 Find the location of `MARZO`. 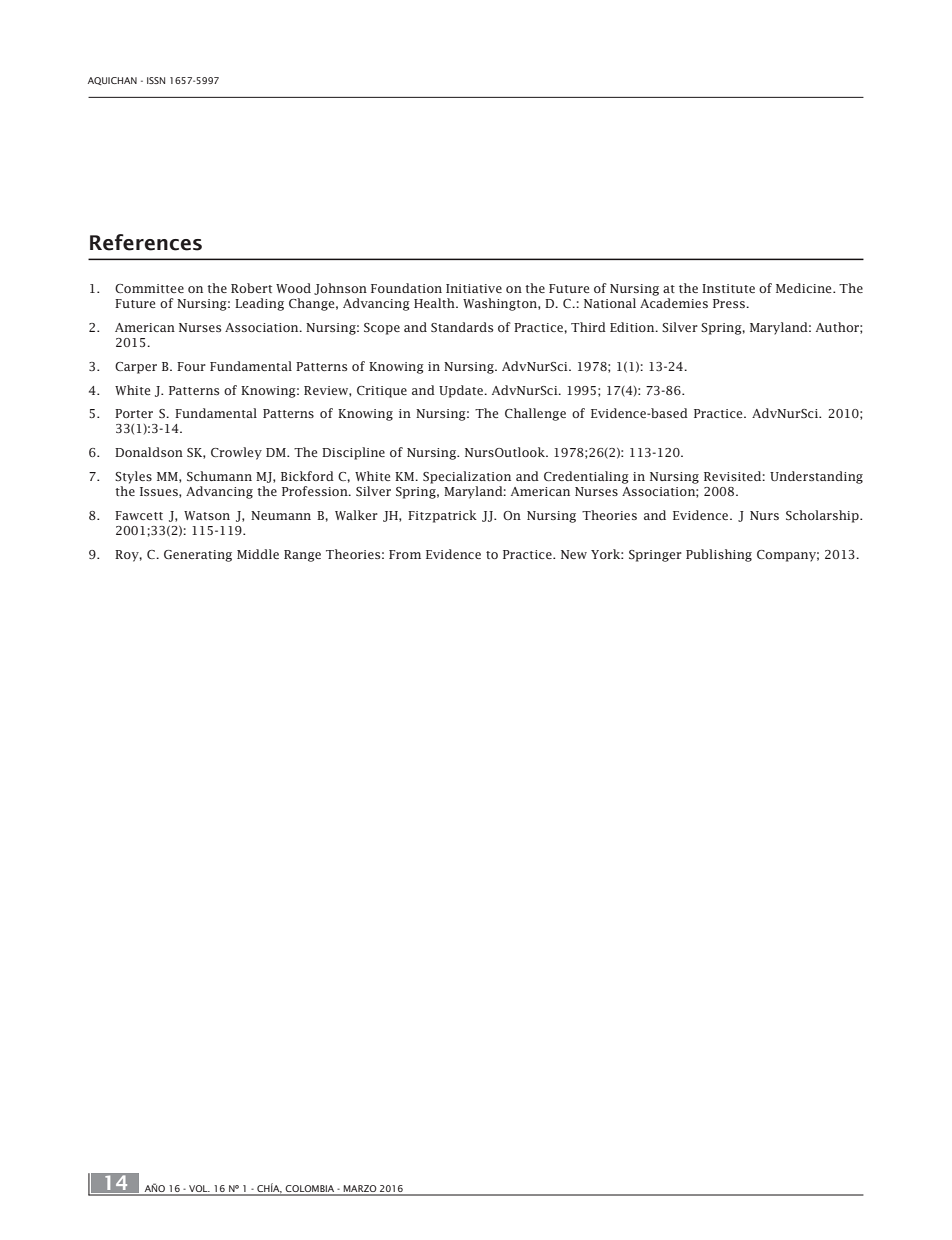

MARZO is located at coordinates (360, 1190).
